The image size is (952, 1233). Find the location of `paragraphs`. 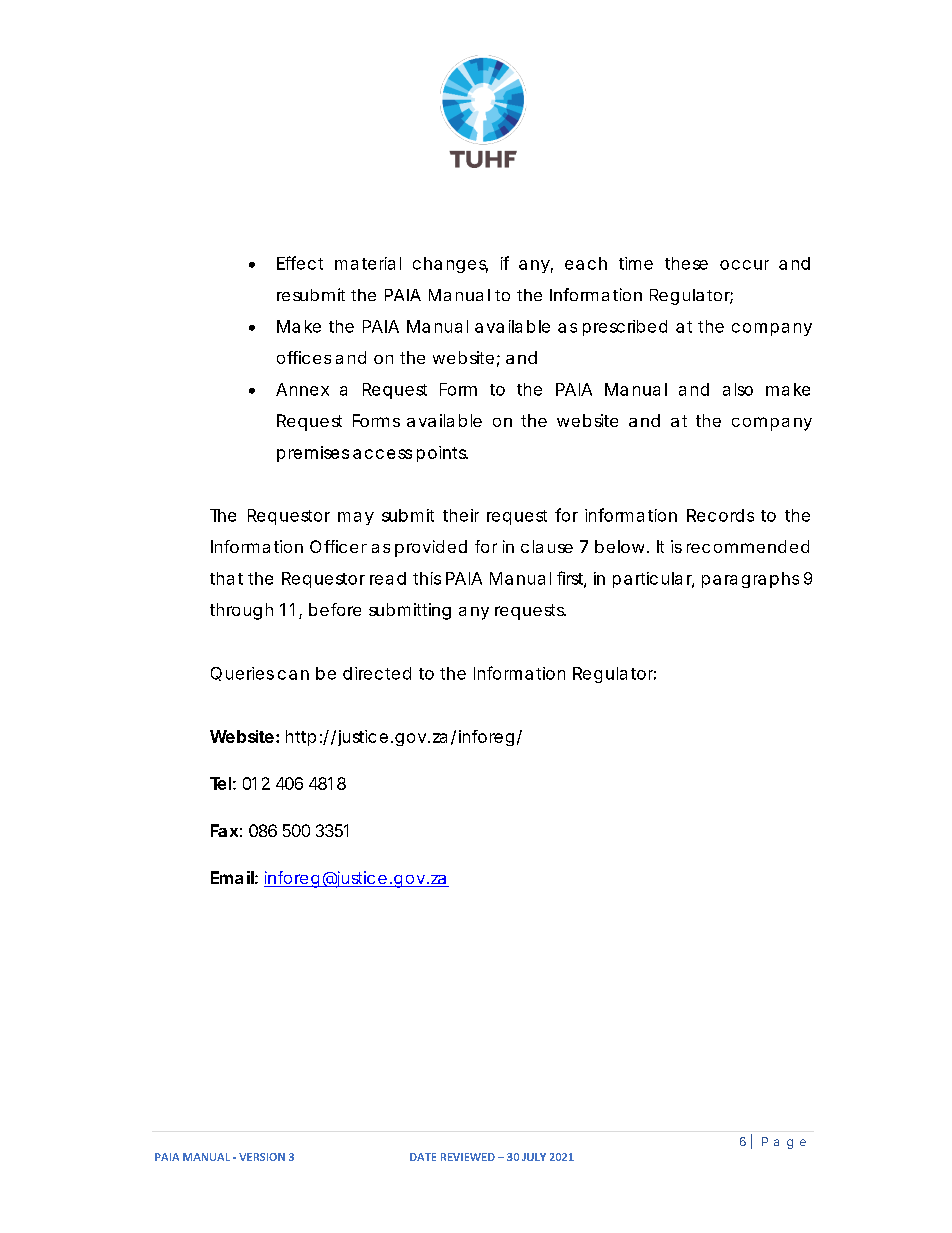

paragraphs is located at coordinates (750, 580).
